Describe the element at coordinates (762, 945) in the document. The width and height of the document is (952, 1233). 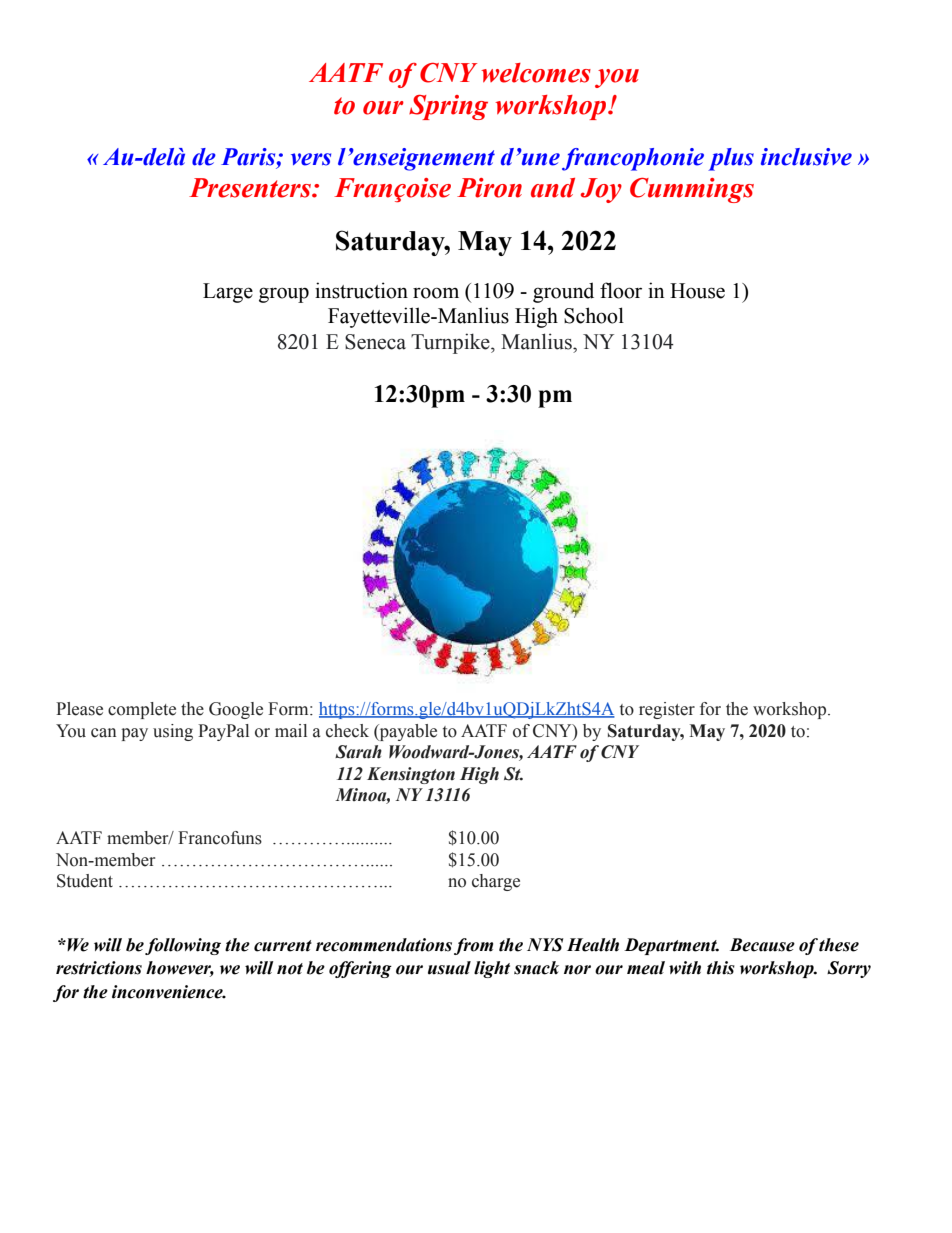
I see `Because` at that location.
